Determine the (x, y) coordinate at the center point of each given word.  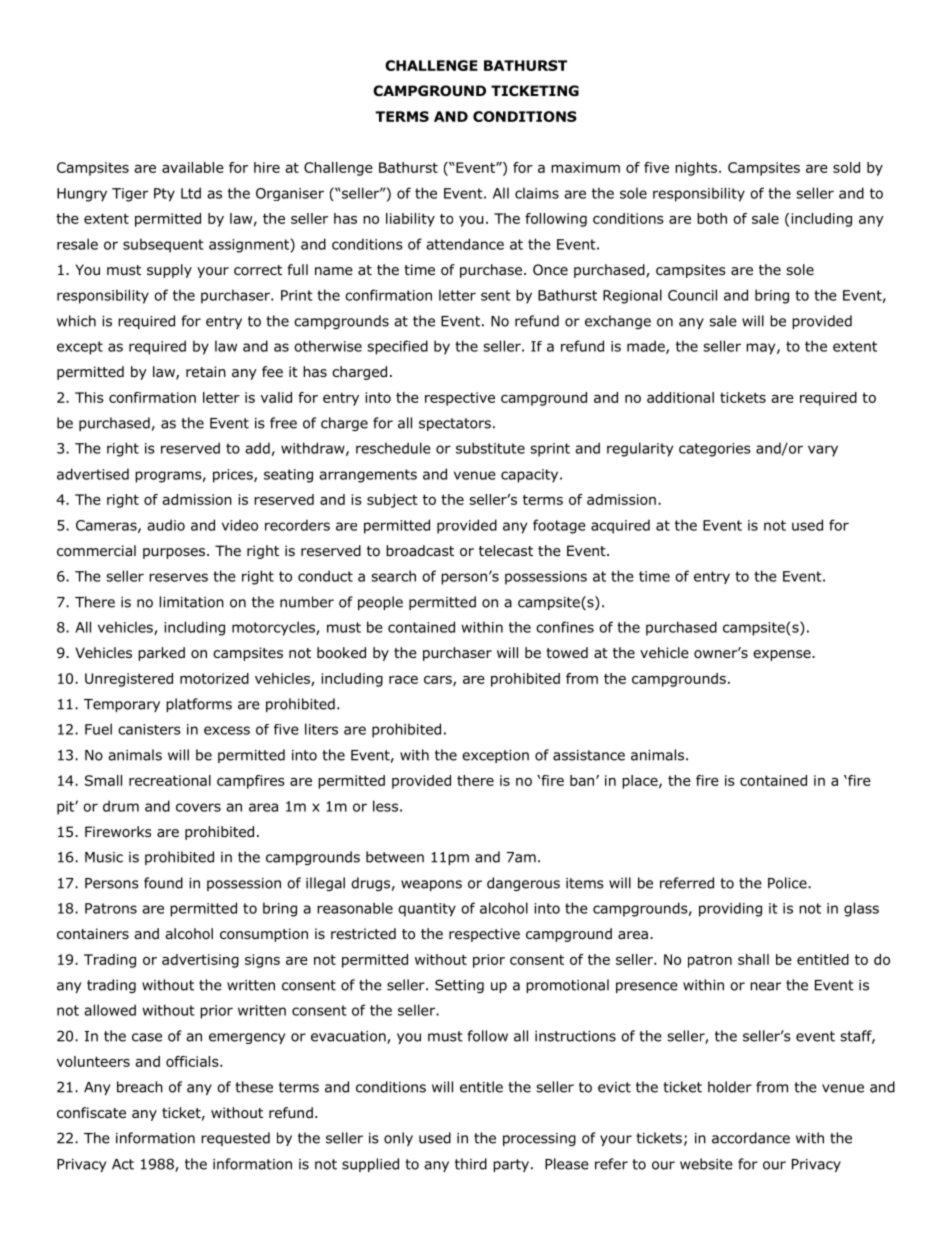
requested (235, 1139)
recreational (170, 780)
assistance (589, 755)
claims (537, 193)
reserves (178, 577)
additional (680, 397)
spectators (455, 424)
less (385, 806)
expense (783, 655)
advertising (200, 961)
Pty (164, 195)
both (712, 218)
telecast (506, 550)
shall (753, 959)
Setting (459, 986)
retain (206, 371)
